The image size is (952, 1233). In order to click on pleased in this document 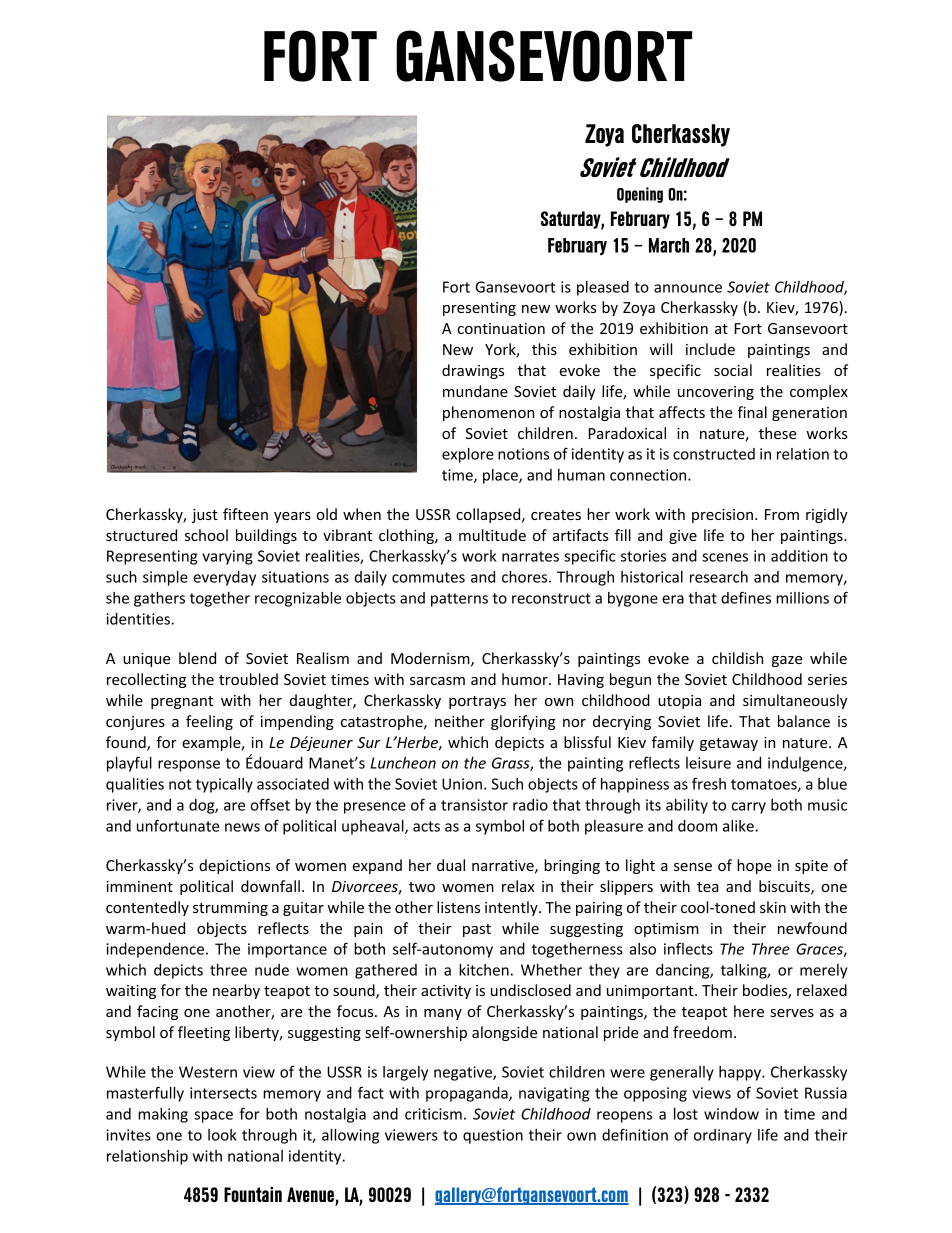, I will do `click(603, 288)`.
